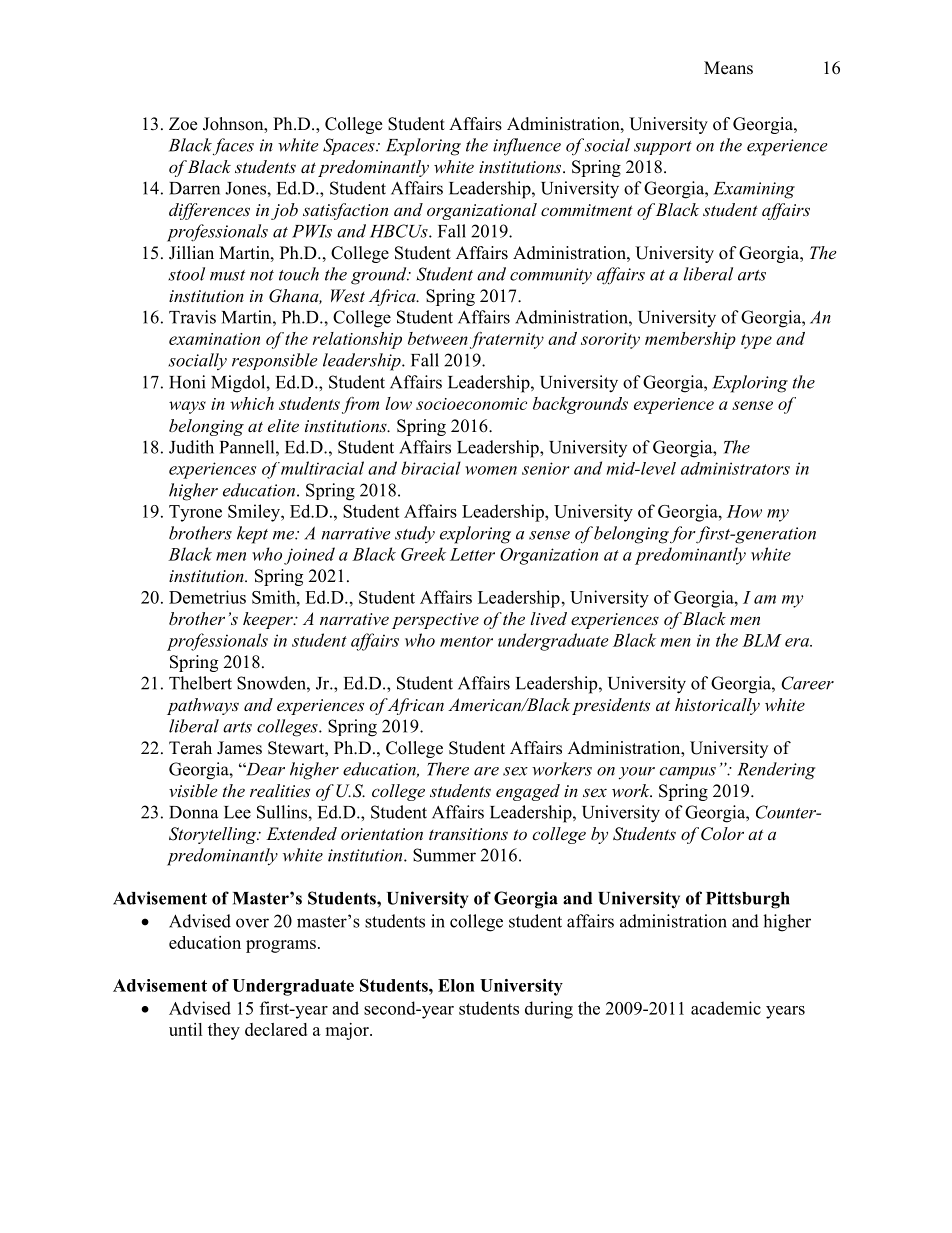  What do you see at coordinates (466, 641) in the screenshot?
I see `mentor` at bounding box center [466, 641].
